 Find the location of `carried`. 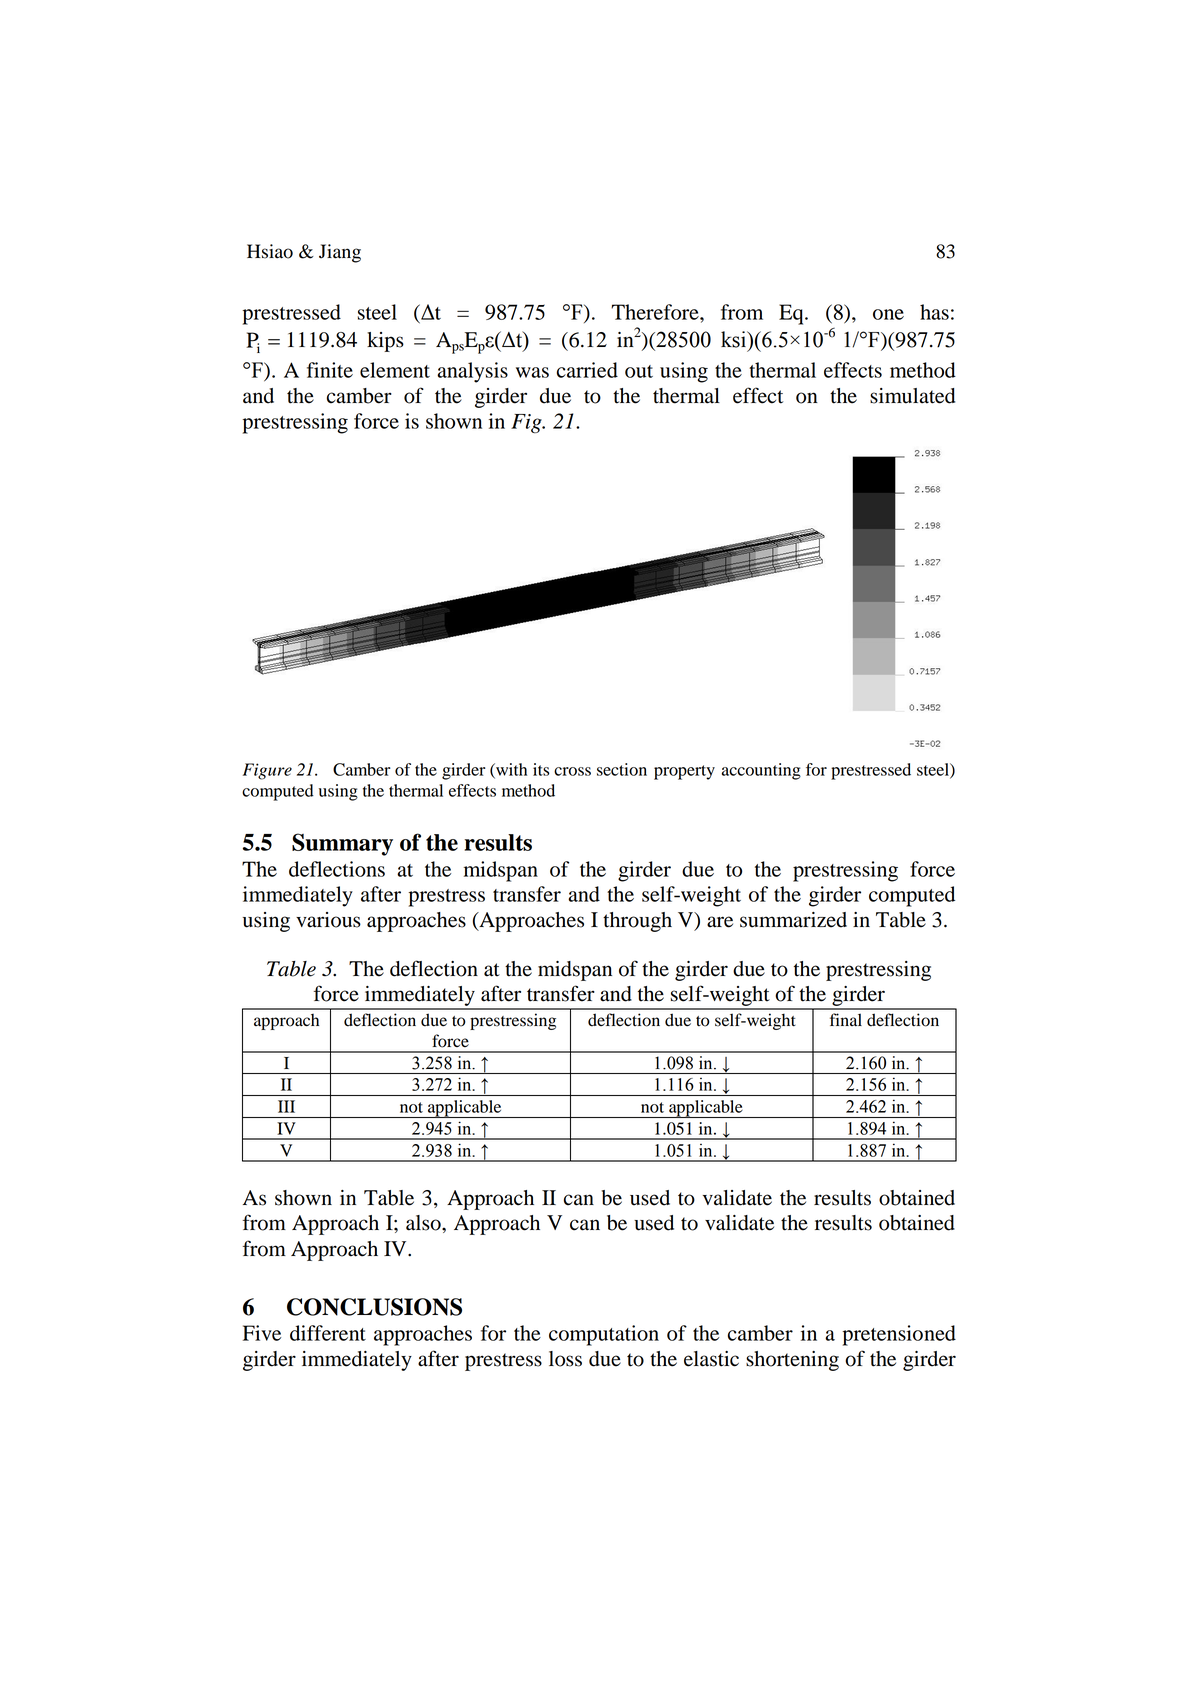

carried is located at coordinates (587, 370).
